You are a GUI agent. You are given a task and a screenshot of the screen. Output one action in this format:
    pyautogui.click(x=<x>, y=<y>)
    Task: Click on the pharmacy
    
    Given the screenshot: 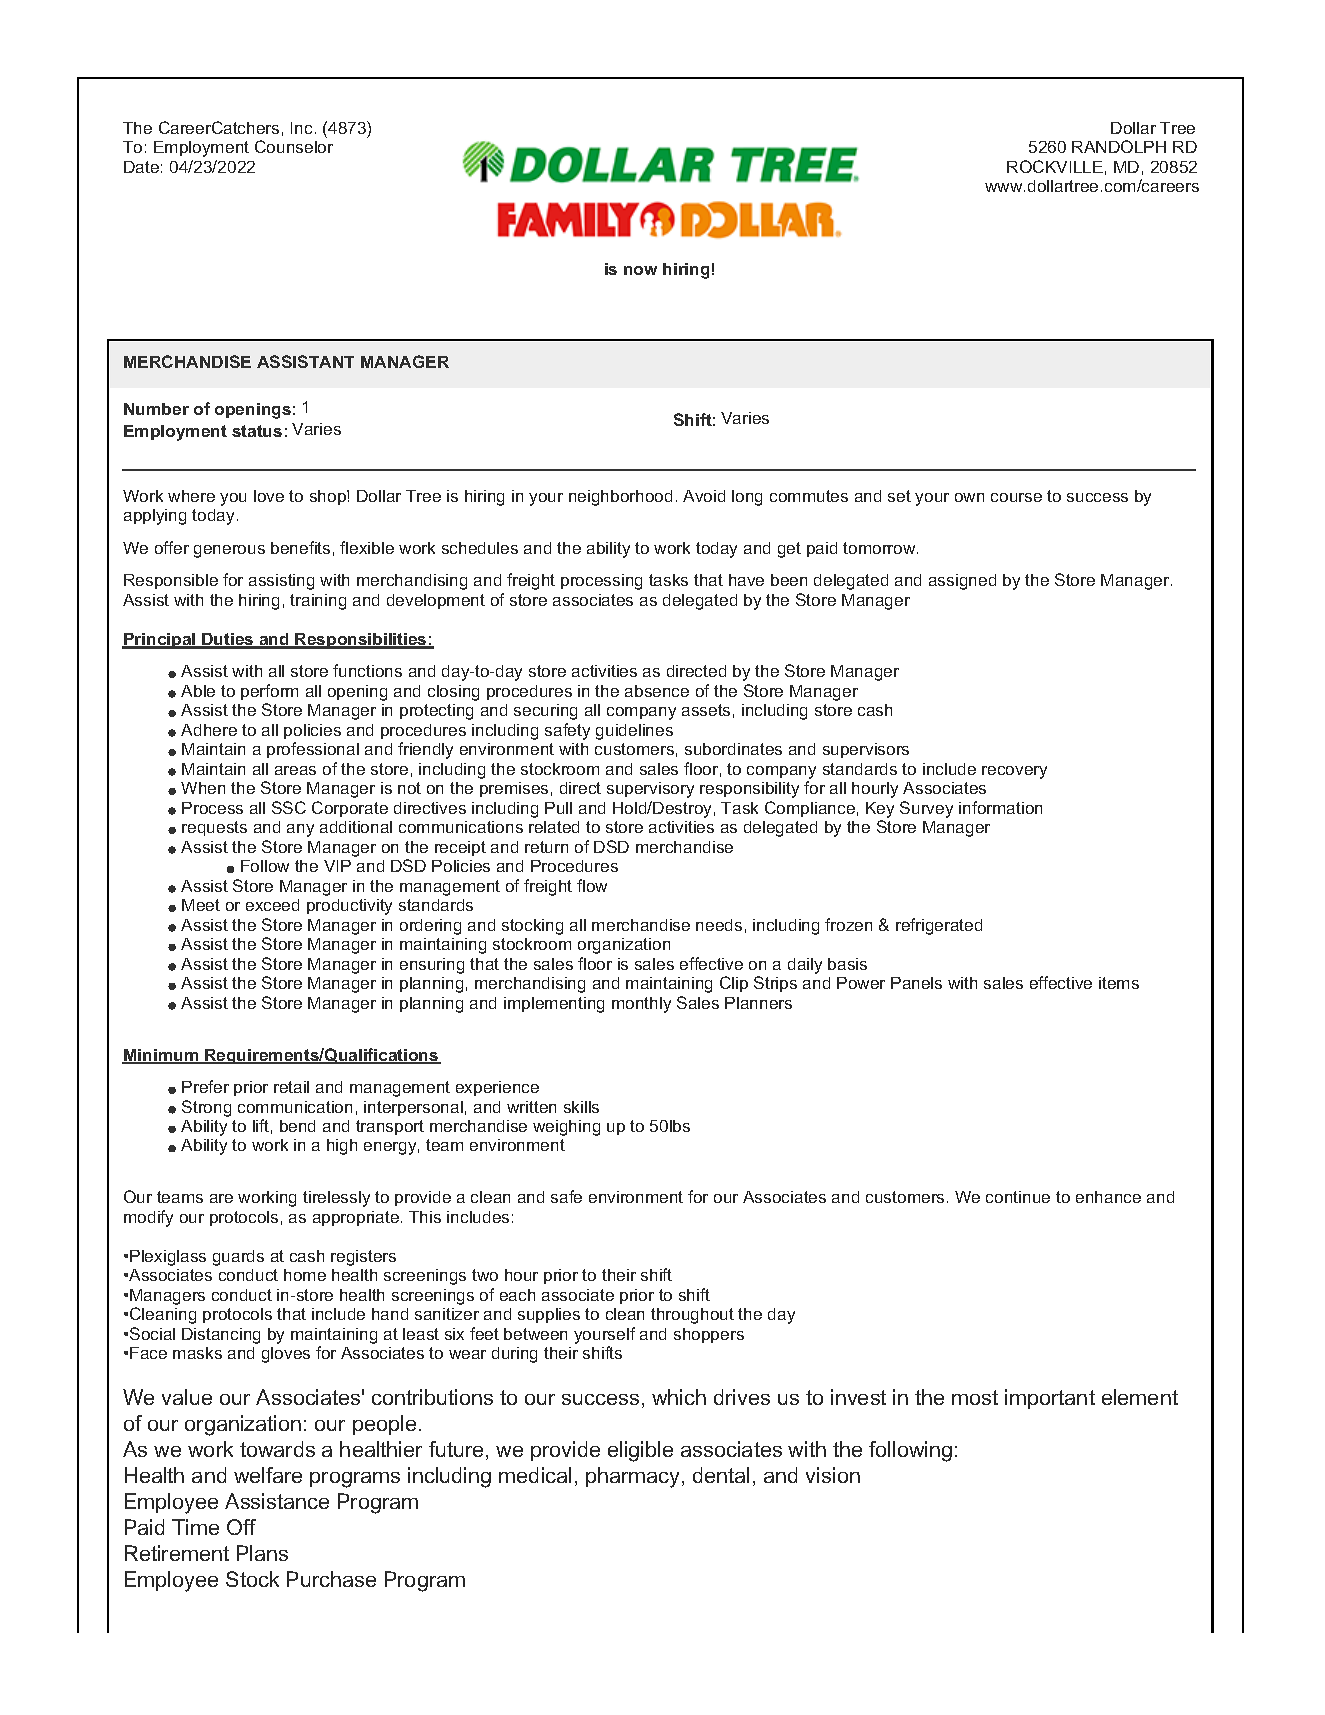 What is the action you would take?
    pyautogui.click(x=634, y=1477)
